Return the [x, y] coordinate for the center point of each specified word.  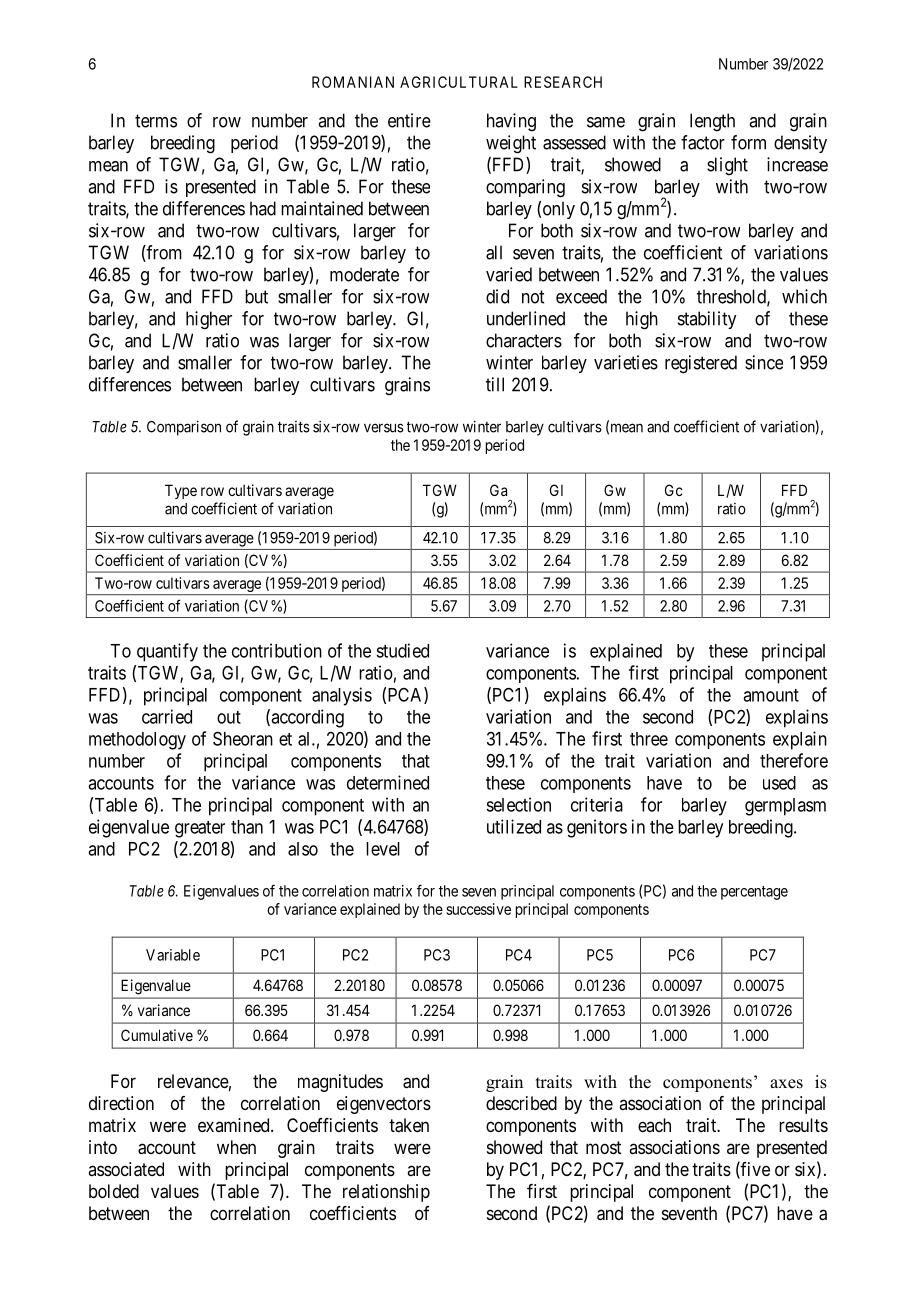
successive [478, 909]
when [236, 1147]
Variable [173, 955]
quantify [167, 652]
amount [771, 695]
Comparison [184, 428]
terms [156, 121]
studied [402, 650]
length [712, 122]
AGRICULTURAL [459, 82]
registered [701, 364]
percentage [754, 893]
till [495, 384]
